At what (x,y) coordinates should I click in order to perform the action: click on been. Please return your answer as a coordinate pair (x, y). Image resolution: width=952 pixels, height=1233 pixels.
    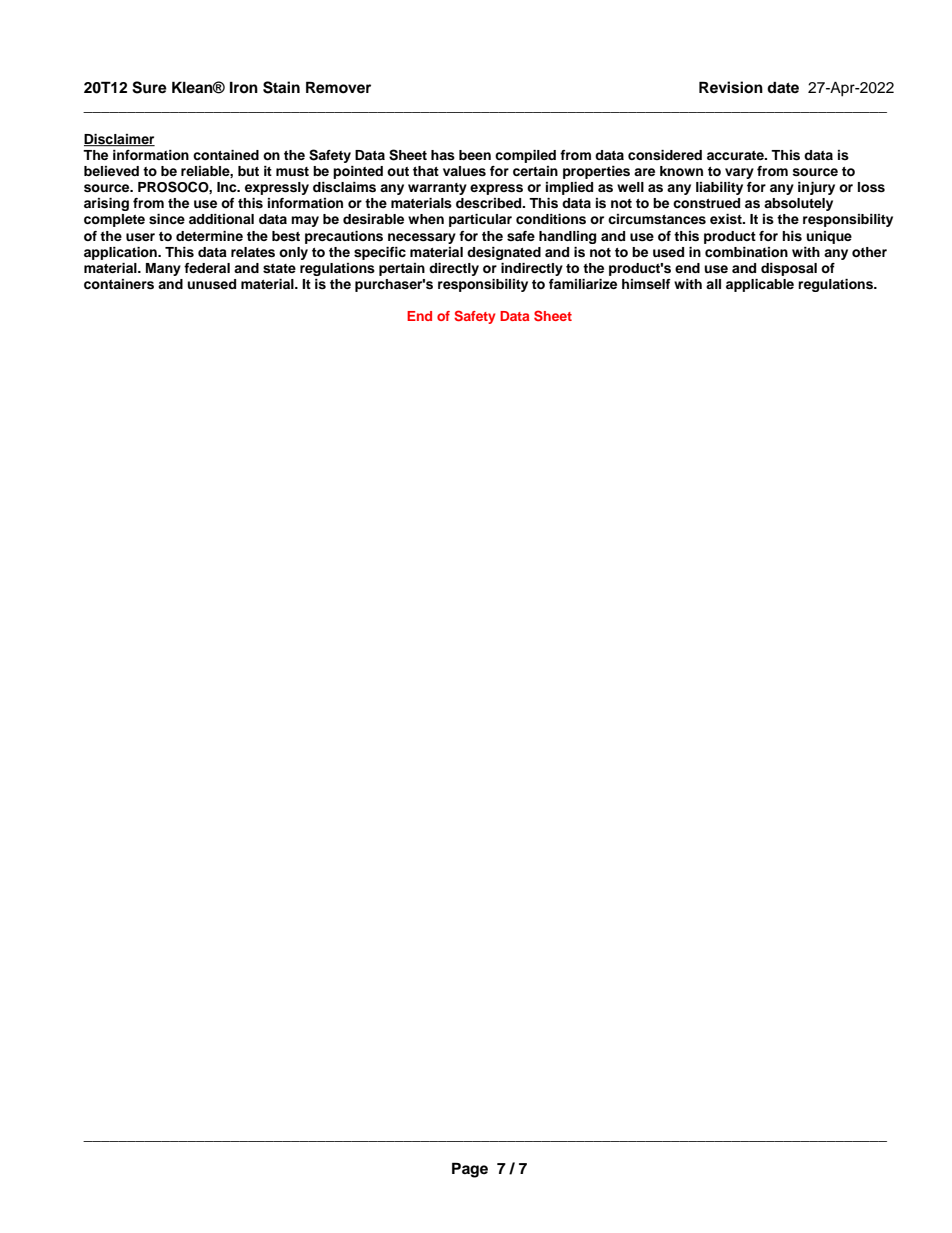
    Looking at the image, I should click on (475, 155).
